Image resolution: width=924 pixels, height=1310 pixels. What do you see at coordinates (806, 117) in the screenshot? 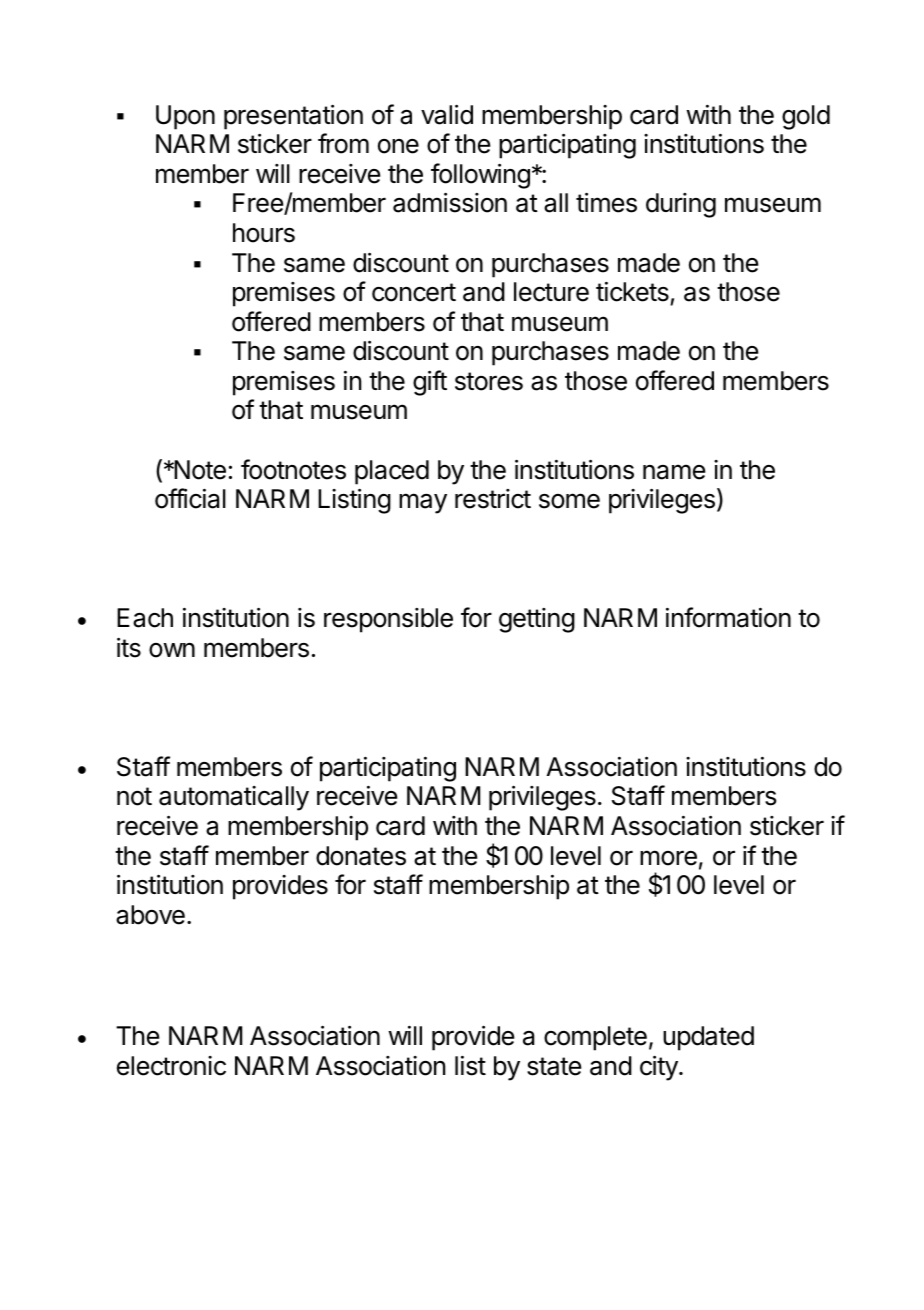
I see `gold` at bounding box center [806, 117].
